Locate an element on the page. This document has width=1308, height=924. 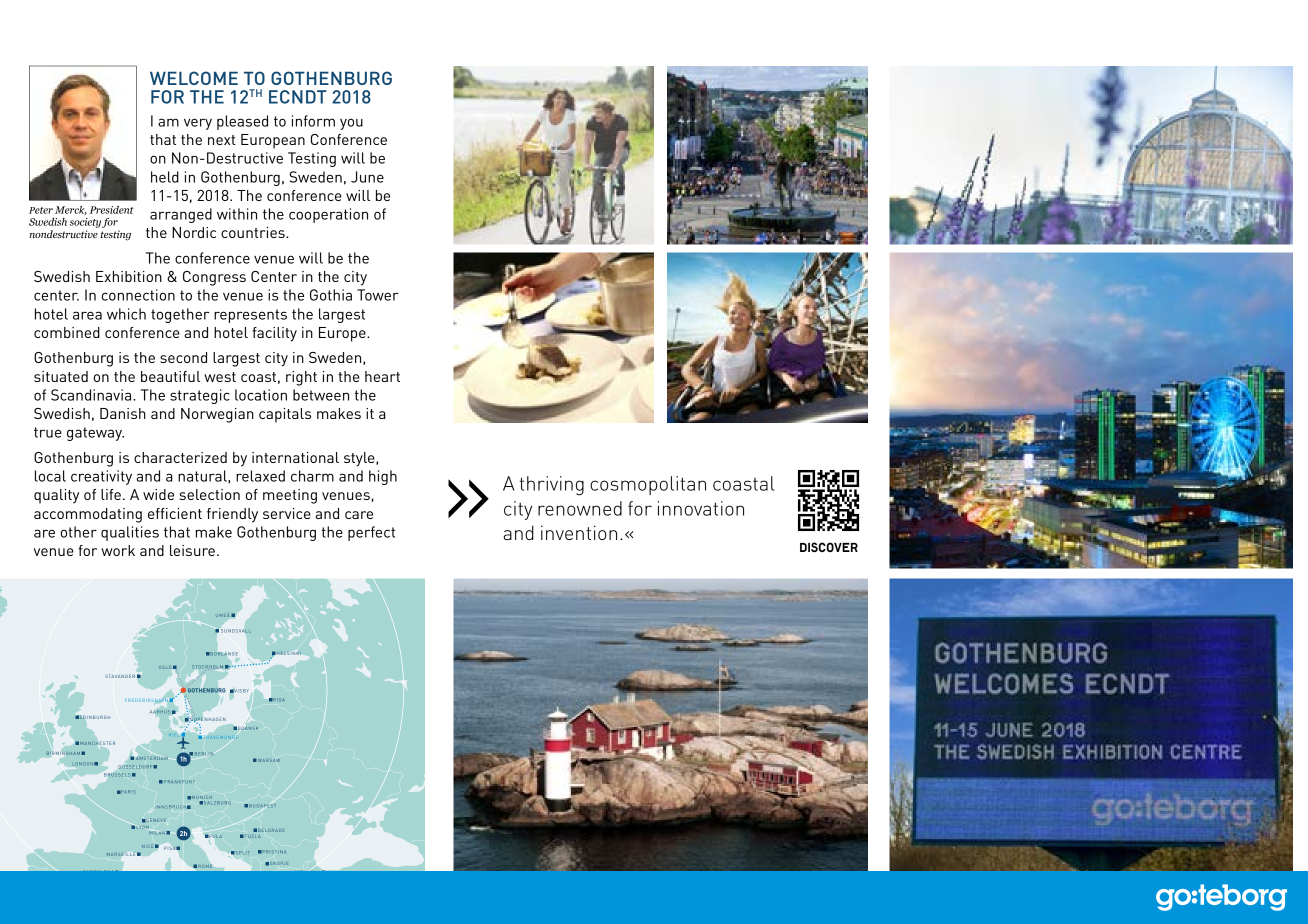
perfect is located at coordinates (371, 533).
